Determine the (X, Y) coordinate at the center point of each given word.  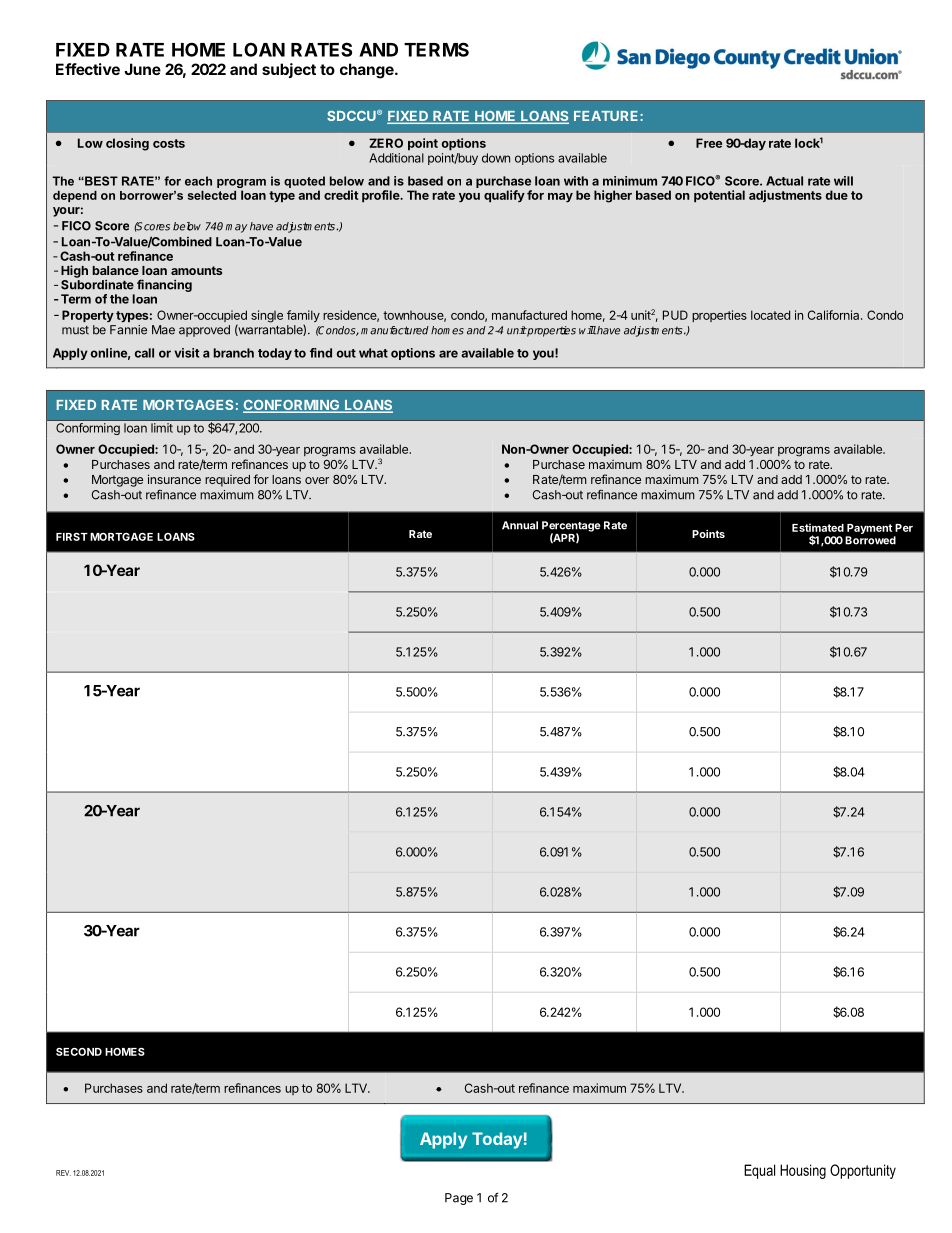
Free (709, 143)
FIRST (72, 536)
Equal (759, 1171)
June (142, 69)
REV (63, 1173)
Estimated (818, 527)
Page (459, 1199)
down (496, 158)
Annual (520, 525)
